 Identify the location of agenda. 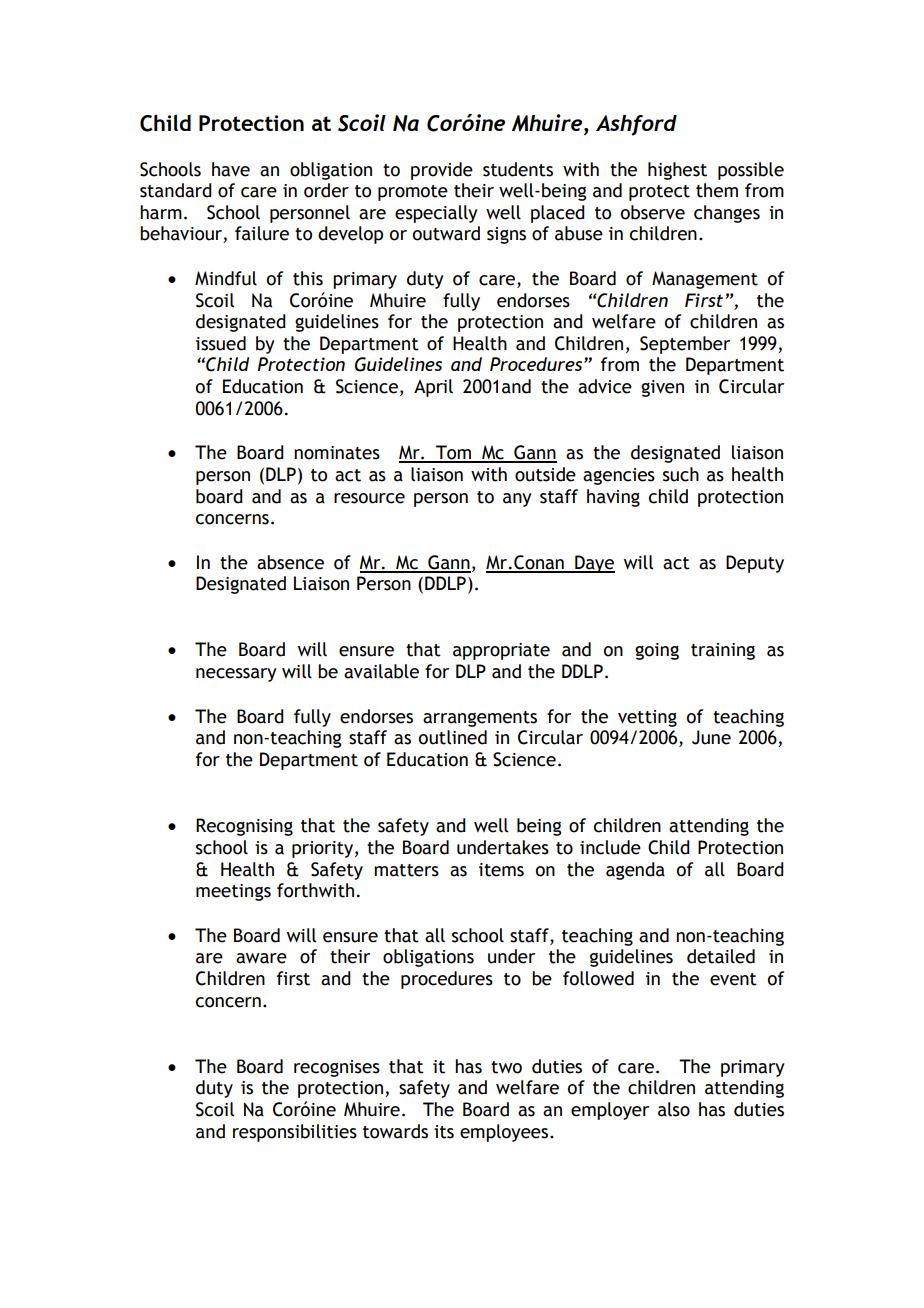
(635, 871).
